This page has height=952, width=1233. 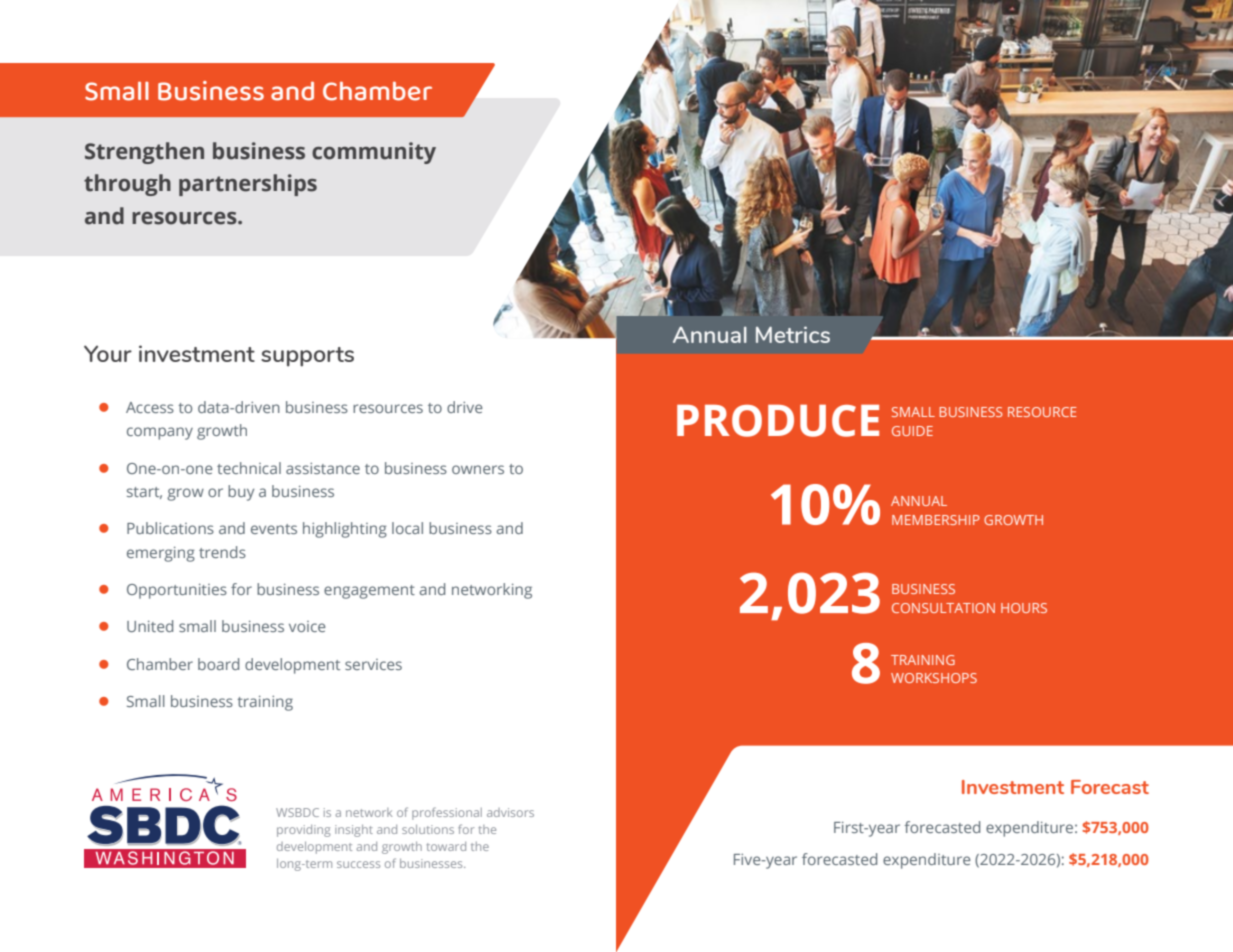 I want to click on engagement, so click(x=369, y=592).
